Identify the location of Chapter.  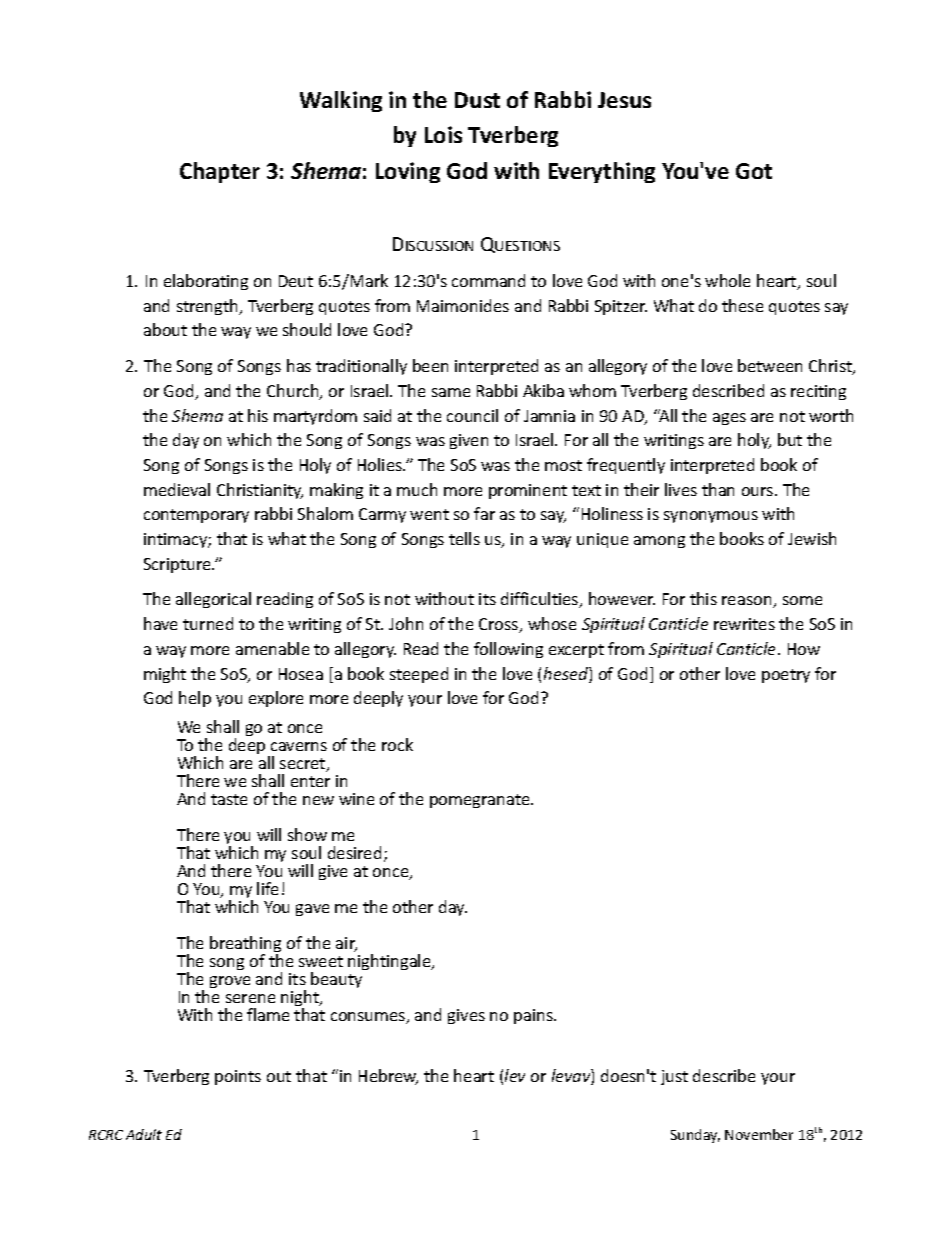
(220, 172).
